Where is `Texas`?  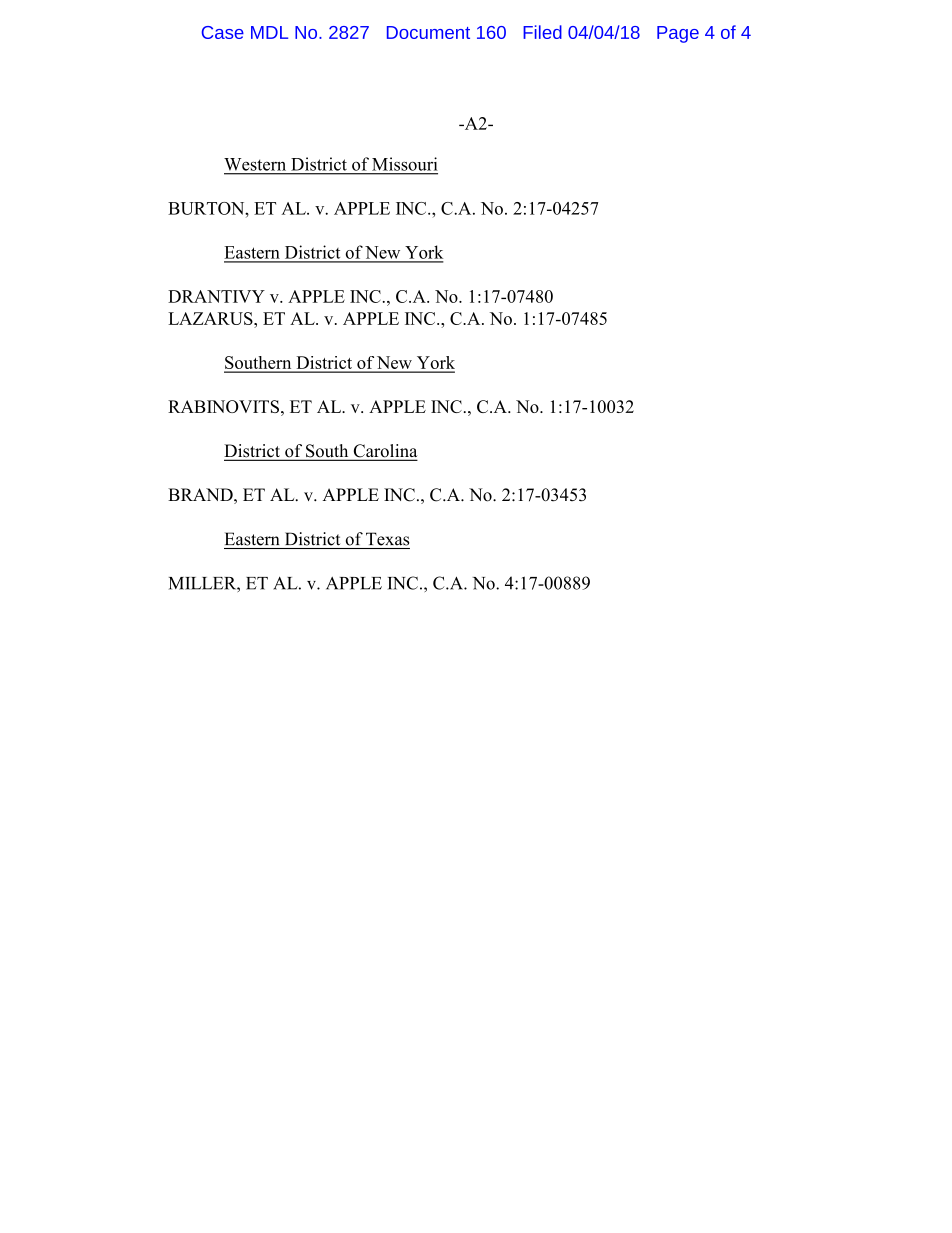
Texas is located at coordinates (387, 539).
